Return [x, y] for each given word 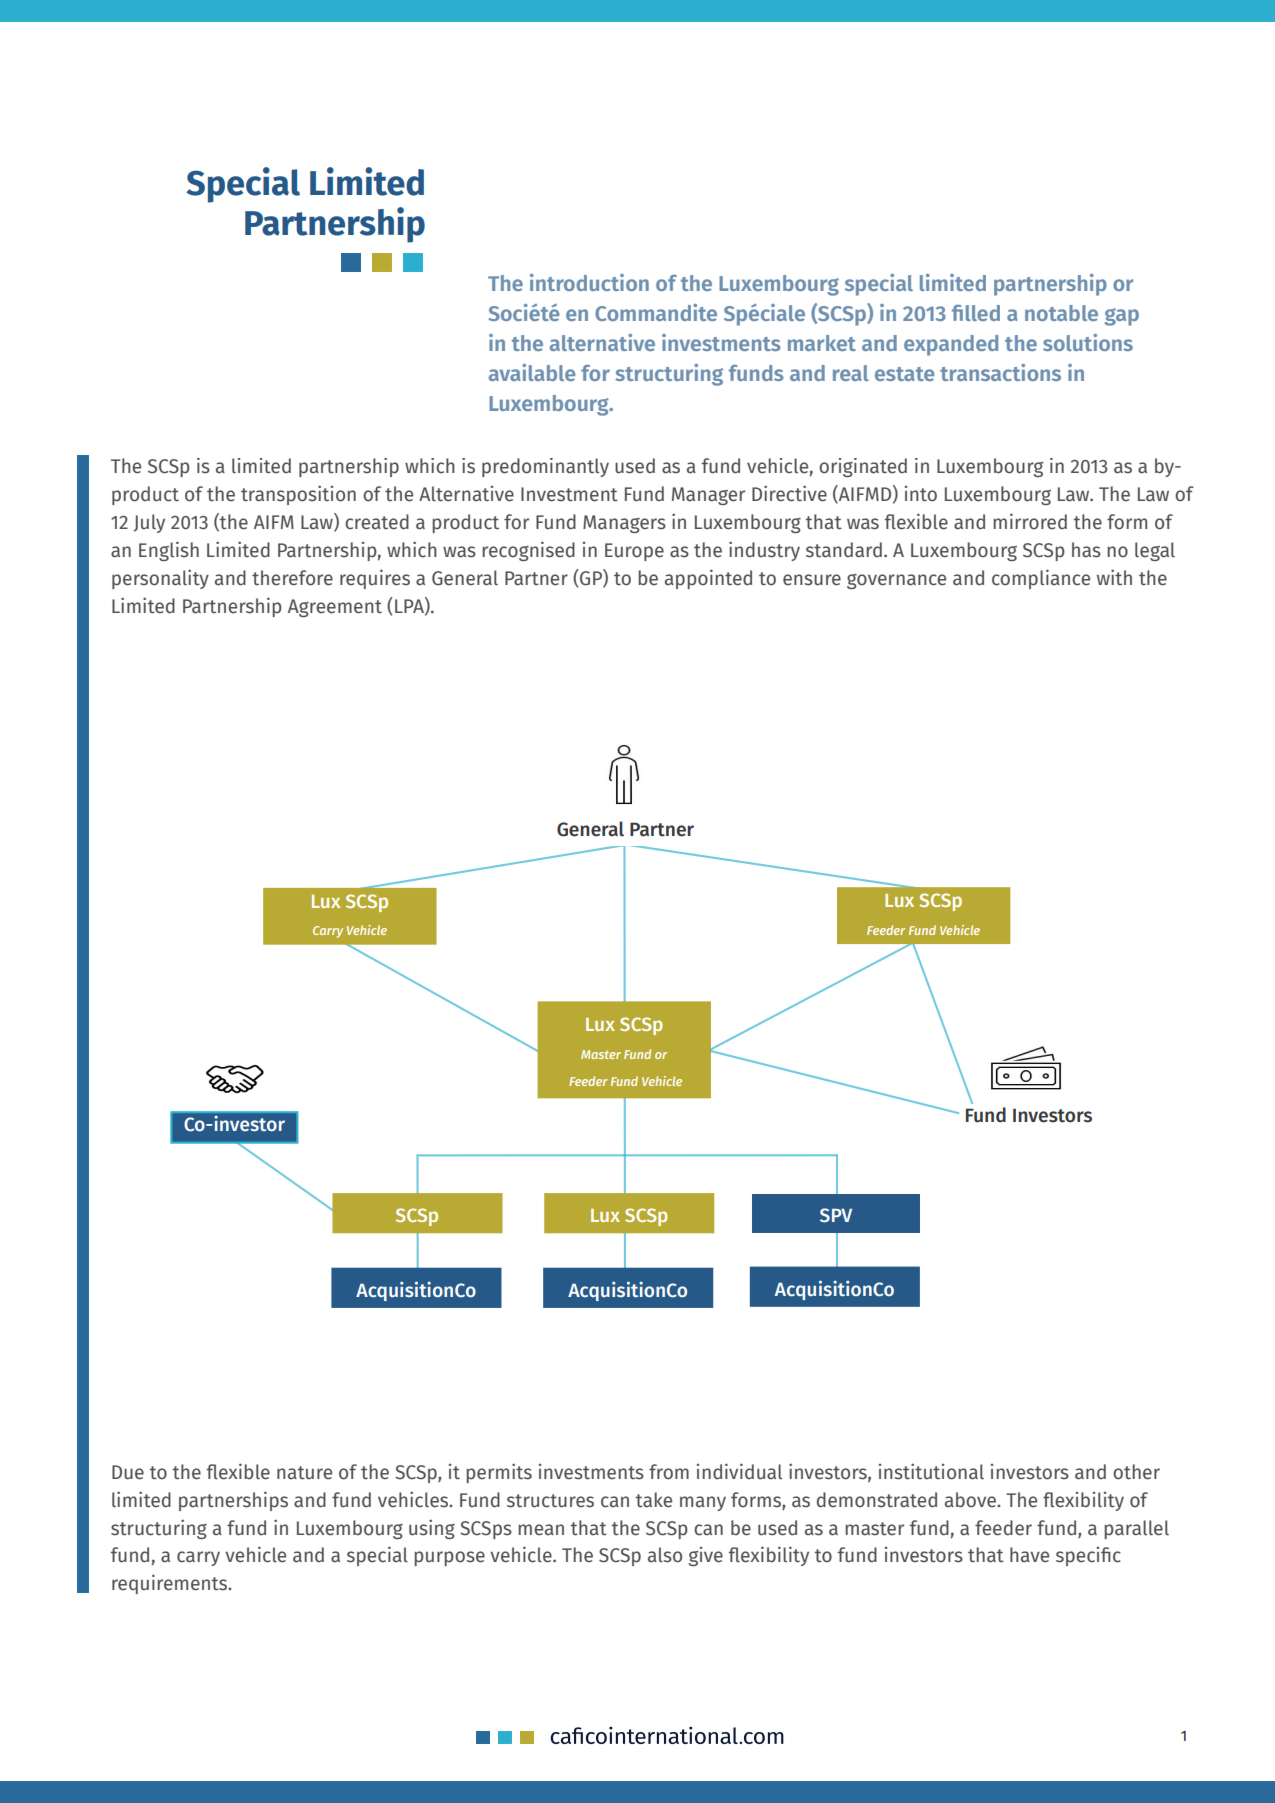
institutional [931, 1471]
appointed [708, 579]
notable [1061, 313]
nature [304, 1473]
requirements [171, 1584]
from [669, 1472]
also [665, 1555]
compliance [1041, 579]
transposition [298, 495]
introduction [589, 282]
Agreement [335, 608]
